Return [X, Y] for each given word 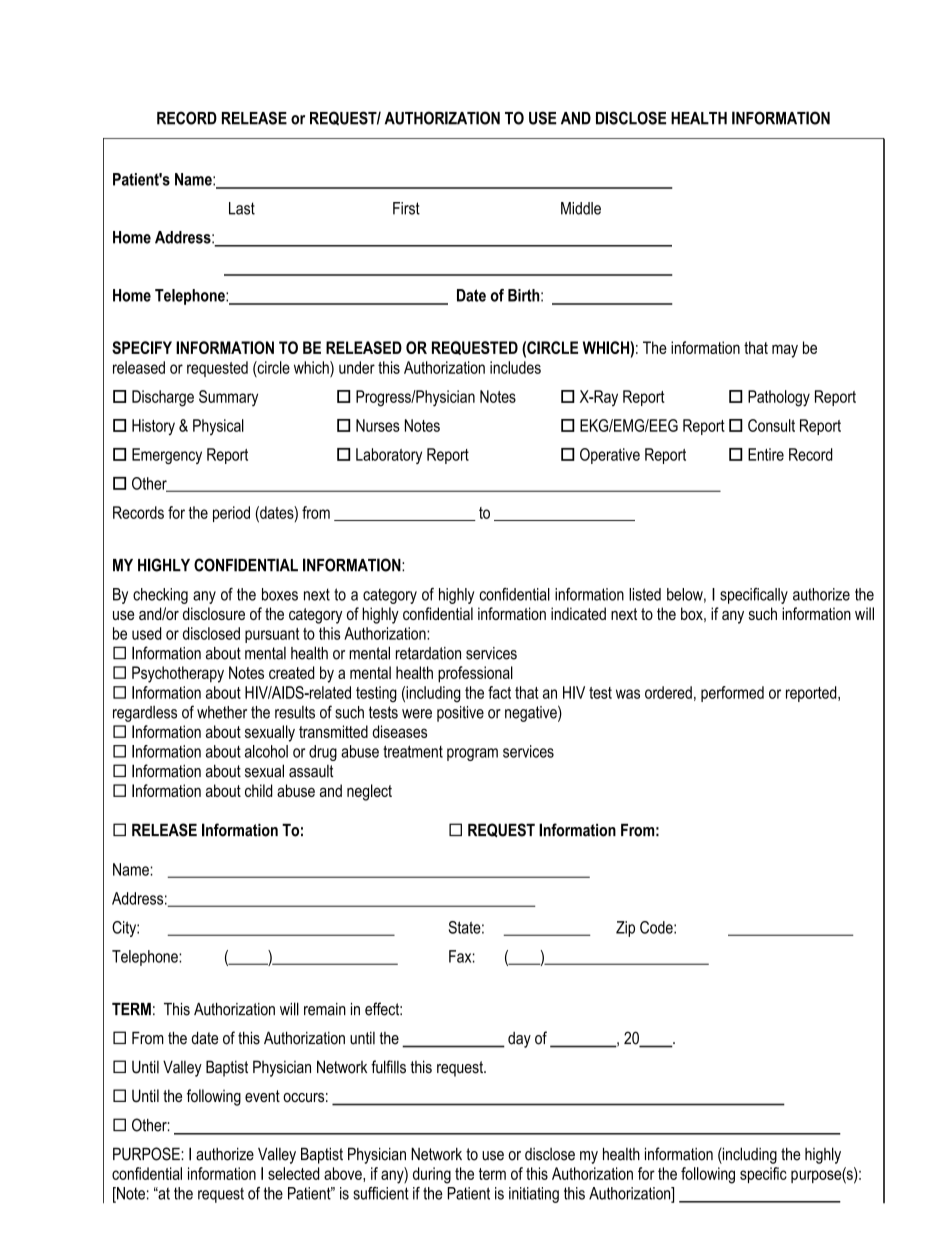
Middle [581, 208]
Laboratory [389, 456]
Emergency [167, 456]
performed [732, 694]
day [519, 1040]
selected [293, 1173]
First [406, 208]
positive [460, 714]
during [432, 1175]
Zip [625, 929]
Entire [766, 454]
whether [222, 712]
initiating [534, 1195]
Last [242, 208]
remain [325, 1009]
